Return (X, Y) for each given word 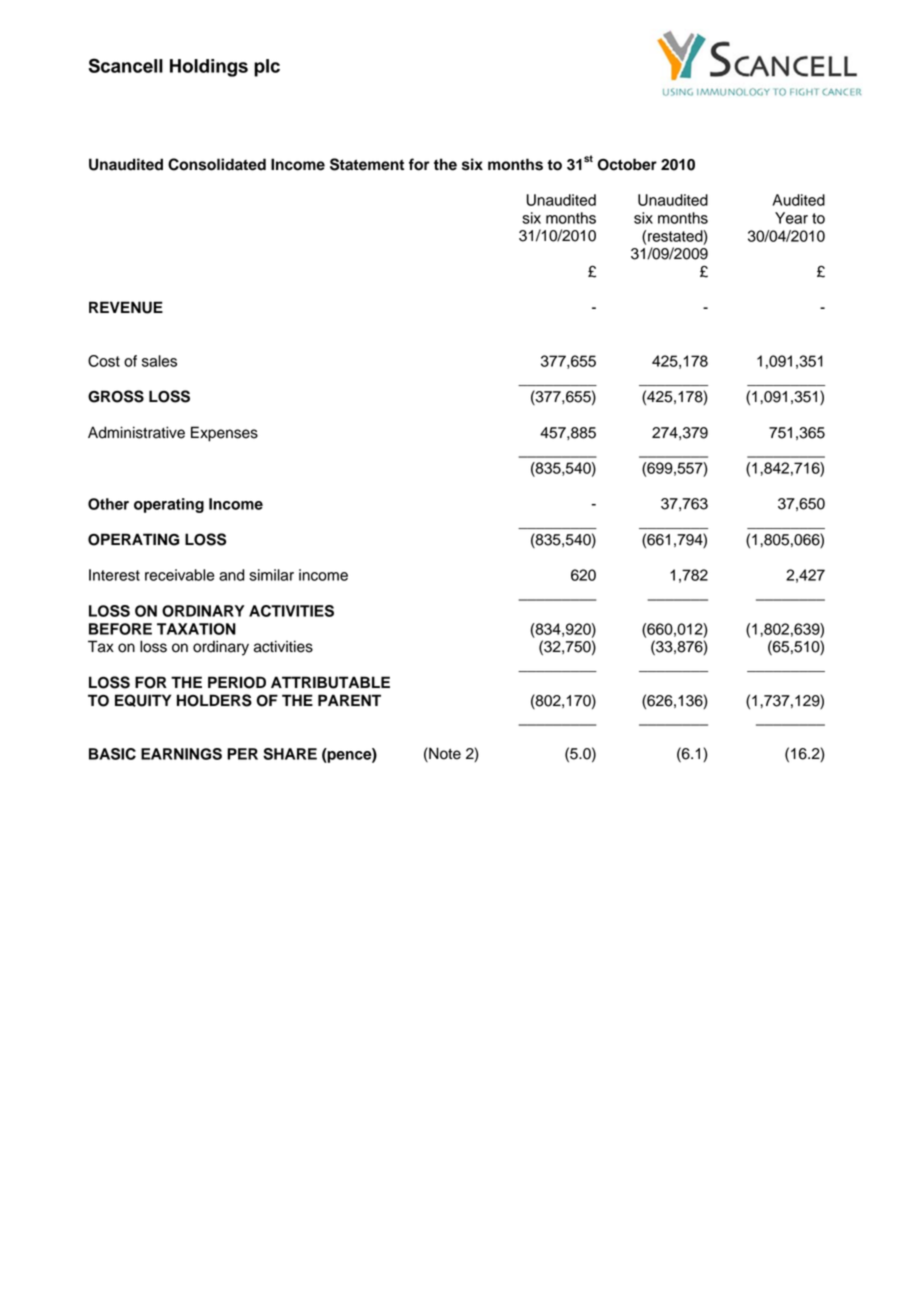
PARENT (349, 700)
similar (271, 575)
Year (791, 218)
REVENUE (126, 307)
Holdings (209, 68)
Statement (367, 164)
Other (108, 504)
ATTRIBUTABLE (330, 682)
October (627, 164)
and (232, 575)
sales (159, 361)
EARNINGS (181, 754)
